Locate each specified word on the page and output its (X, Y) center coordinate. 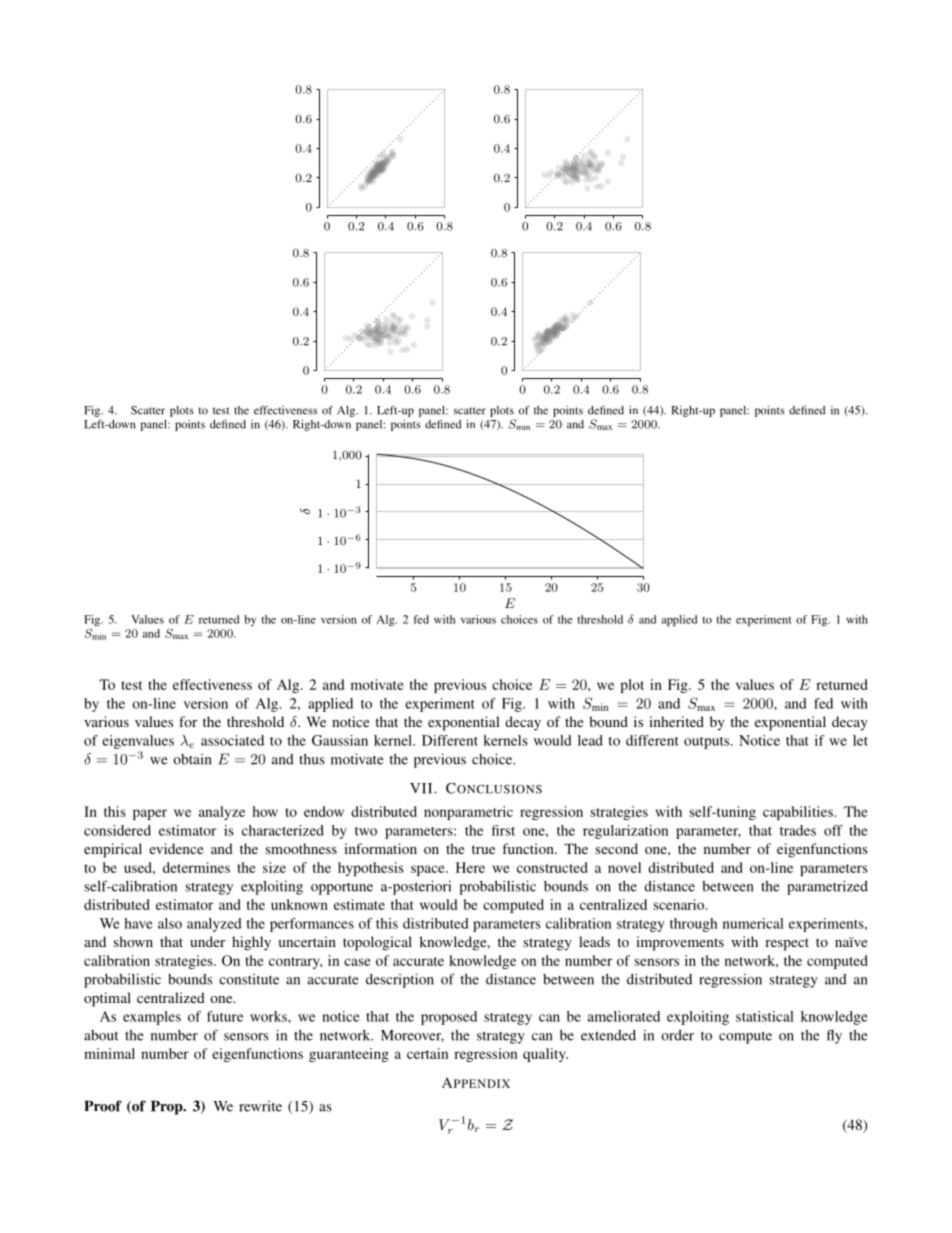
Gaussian (340, 740)
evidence (176, 848)
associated (232, 740)
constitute (249, 979)
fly (834, 1036)
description (400, 980)
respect (787, 944)
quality (545, 1055)
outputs (708, 743)
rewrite (260, 1106)
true (483, 849)
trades (798, 830)
